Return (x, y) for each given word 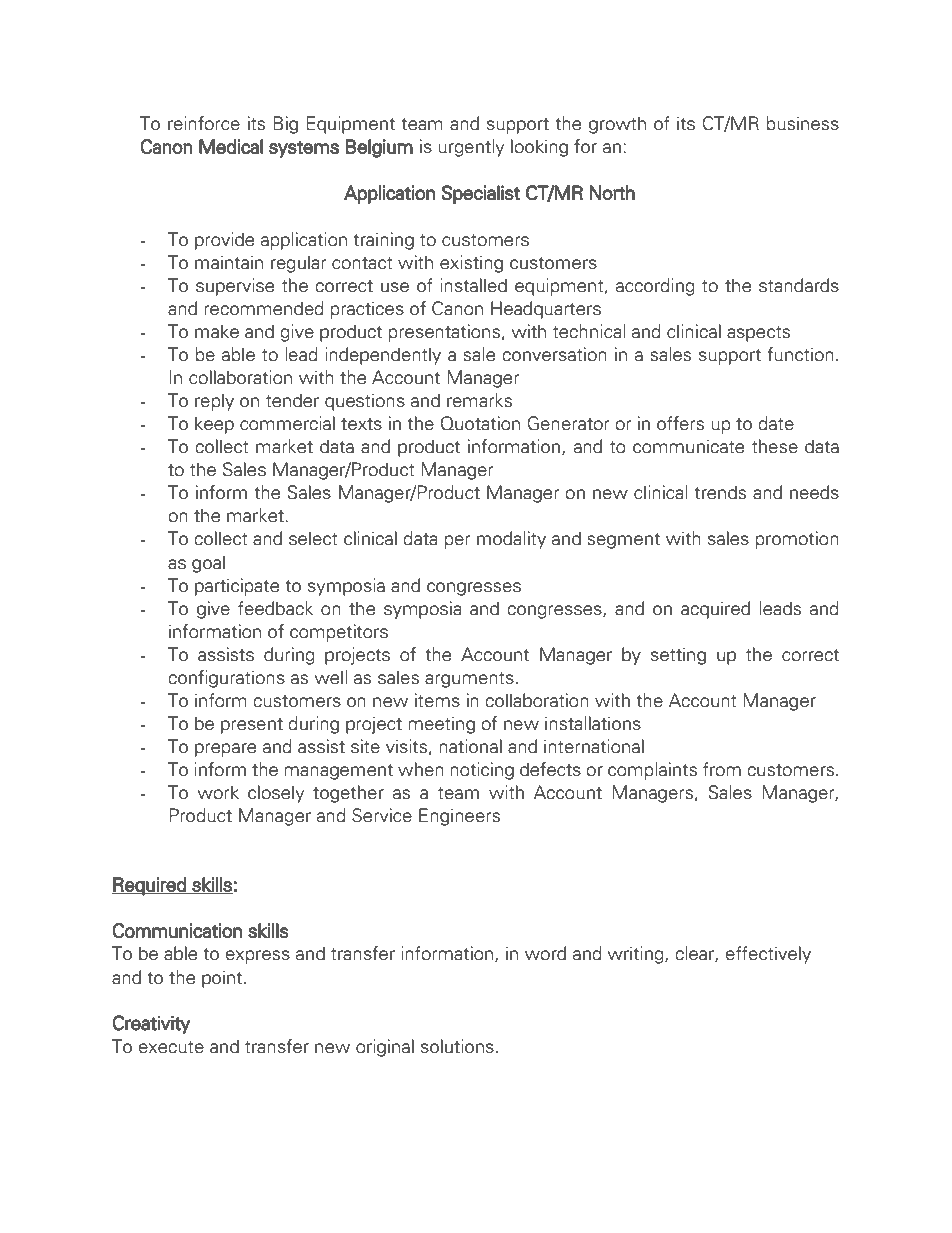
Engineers (459, 817)
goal (208, 564)
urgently (471, 148)
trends (720, 492)
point (223, 979)
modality (511, 540)
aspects (758, 334)
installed (473, 285)
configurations (226, 679)
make (217, 331)
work (218, 792)
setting (678, 656)
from (722, 769)
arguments (469, 680)
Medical (231, 146)
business (802, 123)
